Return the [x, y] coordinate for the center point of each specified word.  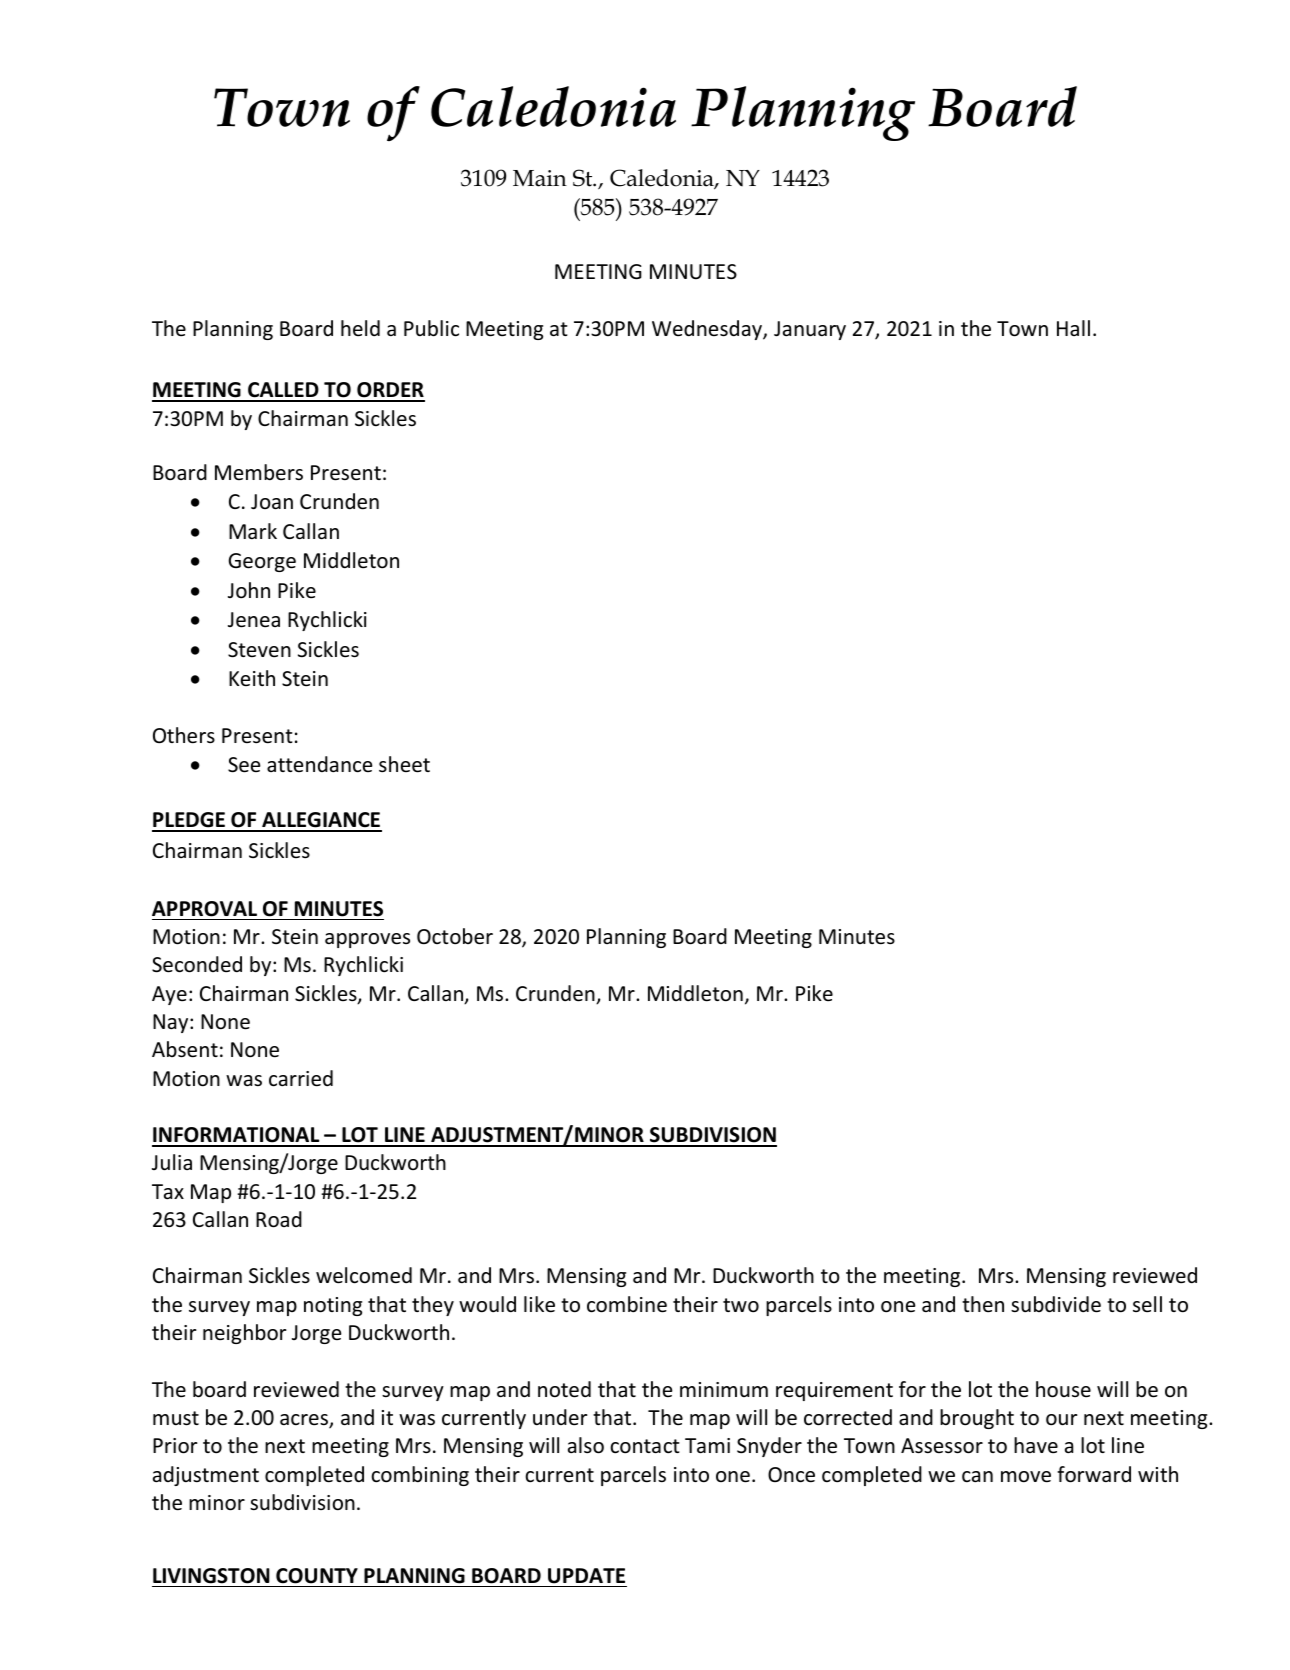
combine [627, 1304]
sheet [404, 764]
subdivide [1056, 1304]
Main [540, 178]
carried [301, 1078]
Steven [259, 650]
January [810, 330]
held [360, 328]
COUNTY [317, 1576]
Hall [1073, 328]
